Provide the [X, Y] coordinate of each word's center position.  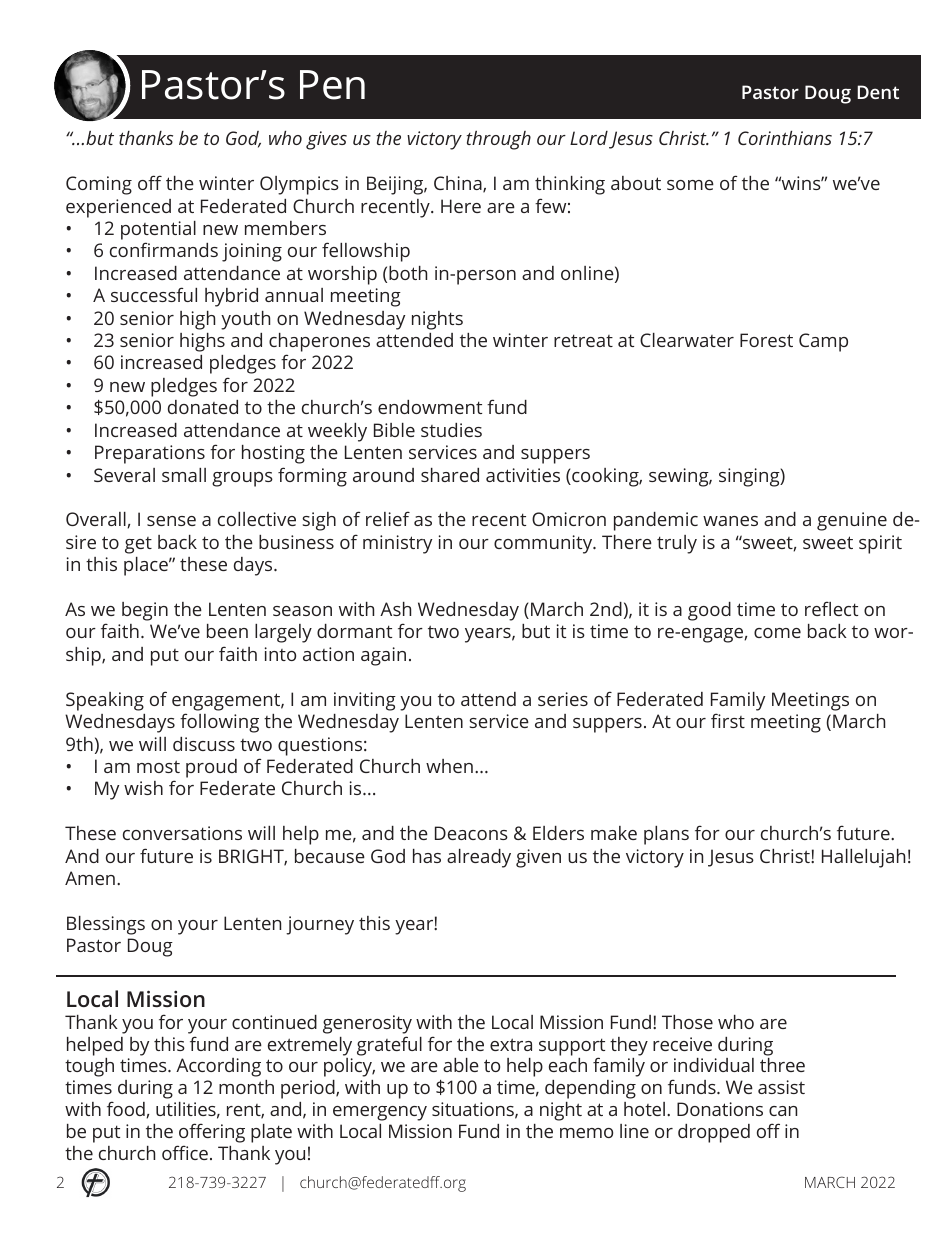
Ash [395, 609]
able [461, 1065]
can [783, 1111]
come [777, 633]
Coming [99, 185]
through [499, 140]
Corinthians [785, 138]
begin [145, 611]
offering [212, 1133]
